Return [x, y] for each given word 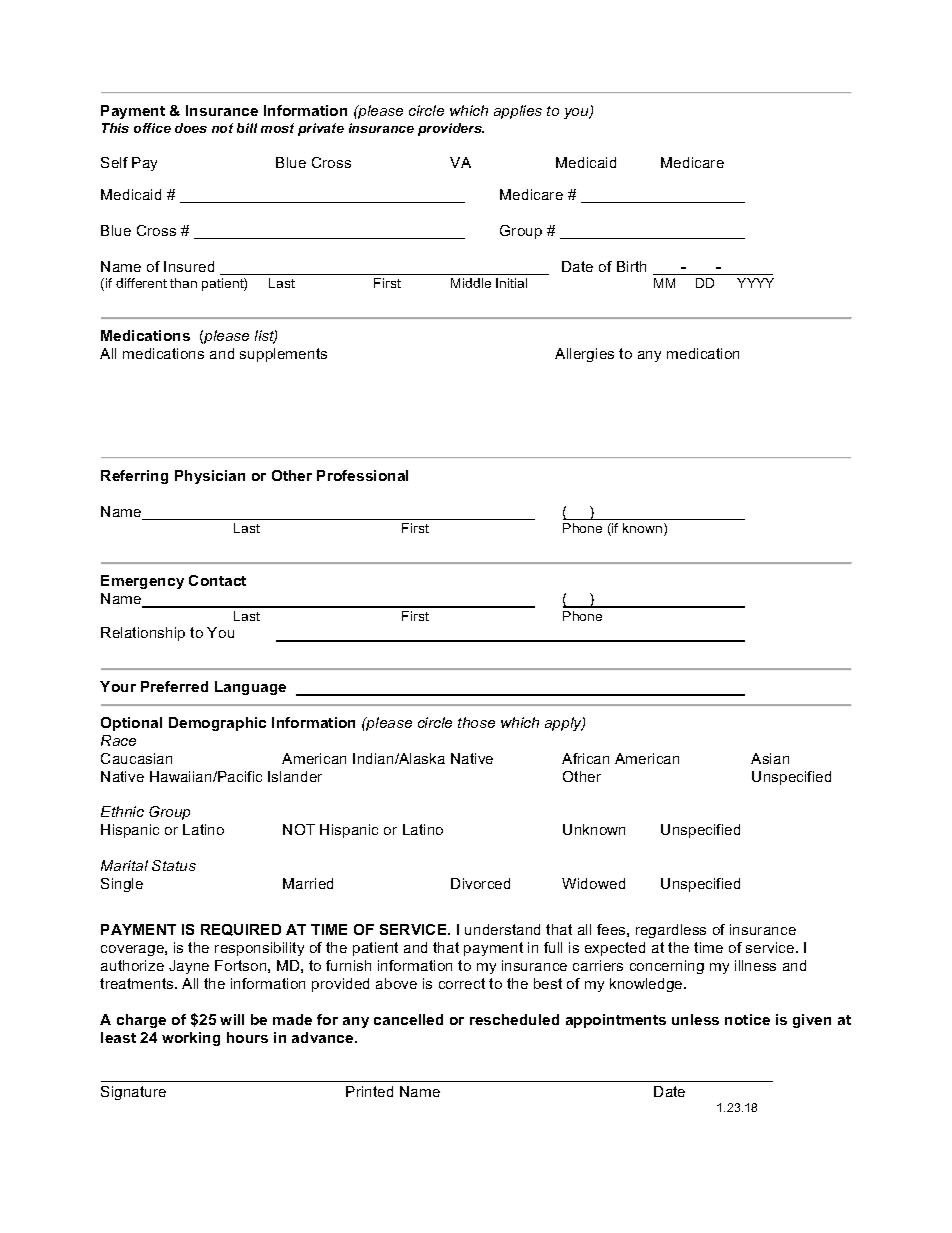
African [585, 758]
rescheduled [514, 1019]
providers [451, 129]
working [191, 1039]
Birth [631, 266]
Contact [217, 580]
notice [747, 1019]
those [476, 722]
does [191, 128]
